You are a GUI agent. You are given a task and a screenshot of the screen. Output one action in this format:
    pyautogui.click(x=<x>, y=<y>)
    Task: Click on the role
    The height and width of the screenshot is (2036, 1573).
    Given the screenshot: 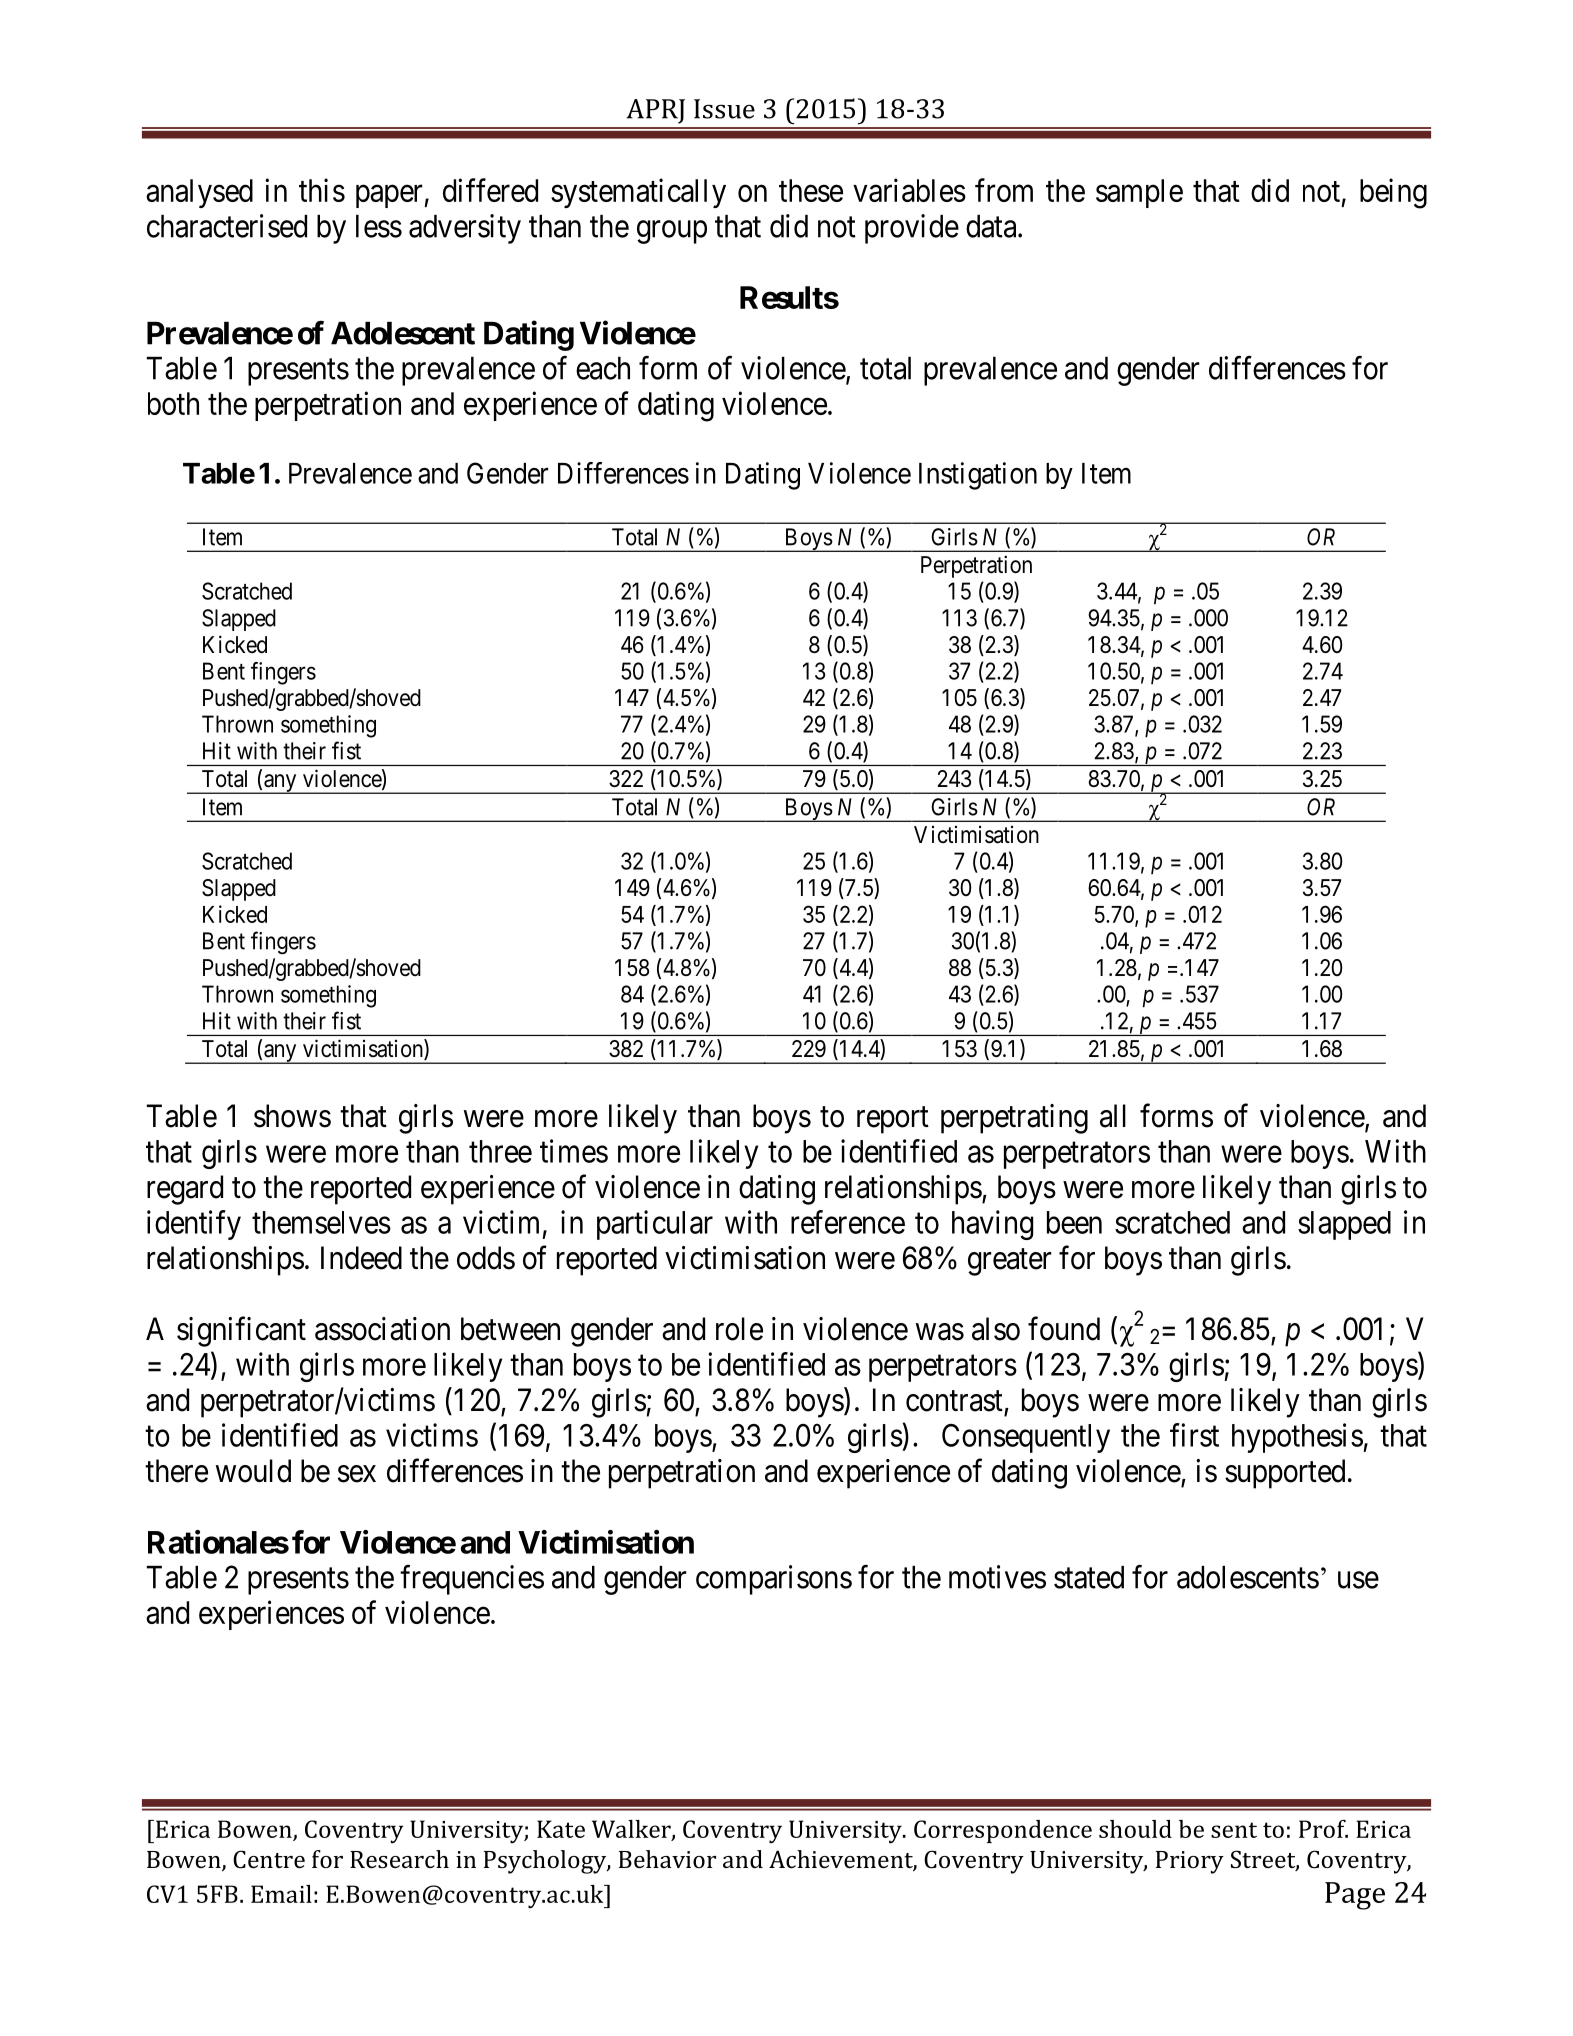 What is the action you would take?
    pyautogui.click(x=739, y=1329)
